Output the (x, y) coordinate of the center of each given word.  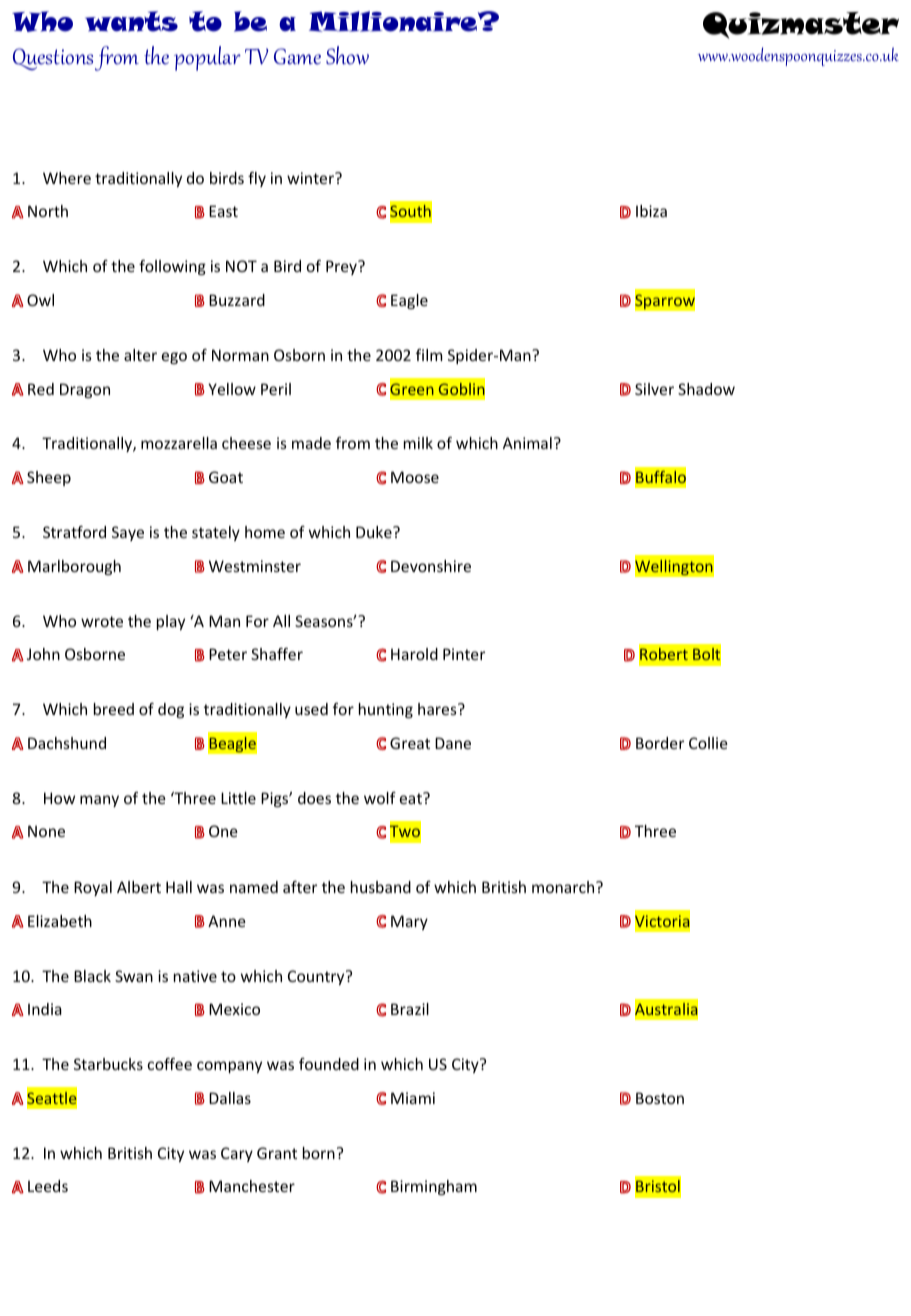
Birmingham (434, 1187)
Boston (660, 1098)
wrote (102, 621)
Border (660, 743)
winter (311, 178)
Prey (342, 267)
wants (131, 21)
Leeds (48, 1186)
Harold (414, 654)
